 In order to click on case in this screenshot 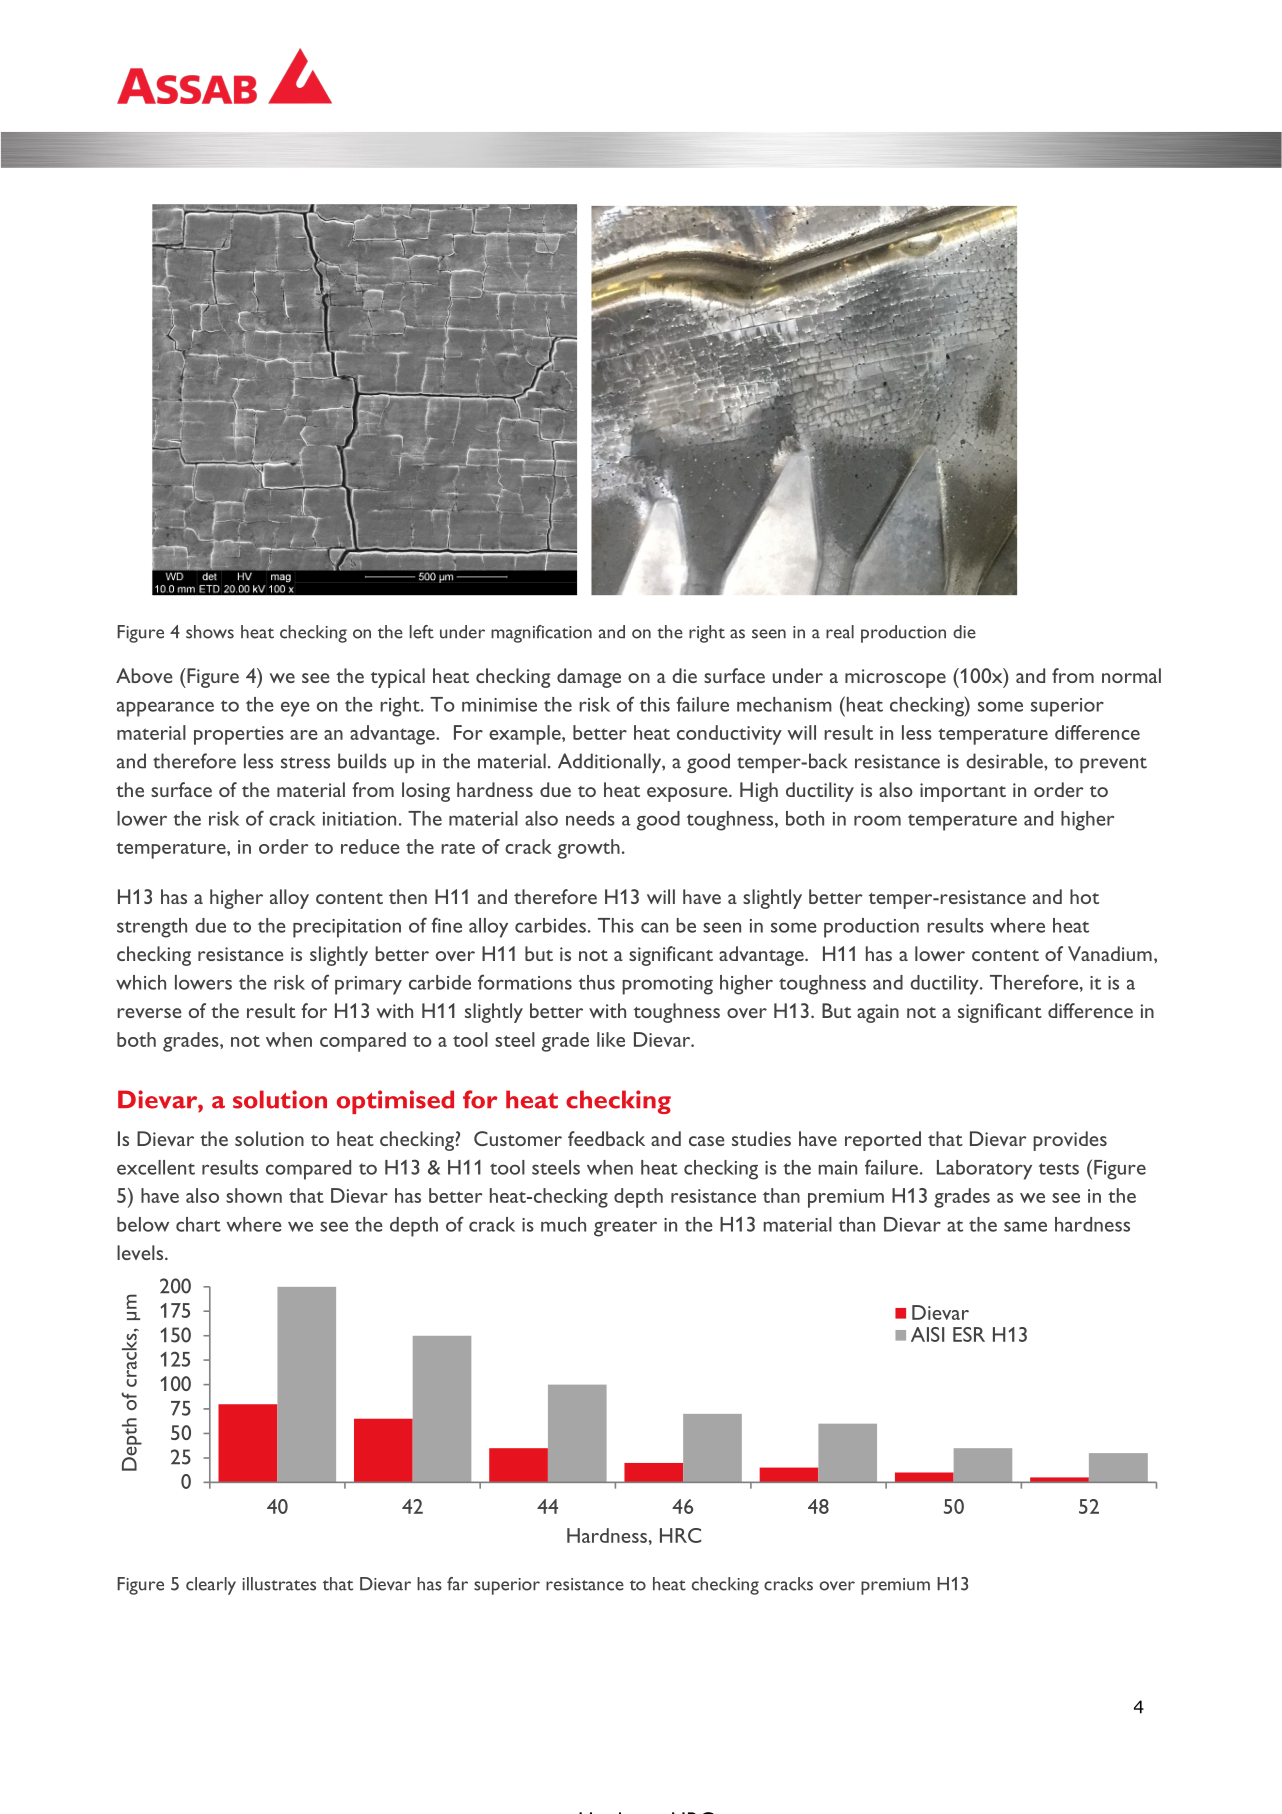, I will do `click(707, 1141)`.
